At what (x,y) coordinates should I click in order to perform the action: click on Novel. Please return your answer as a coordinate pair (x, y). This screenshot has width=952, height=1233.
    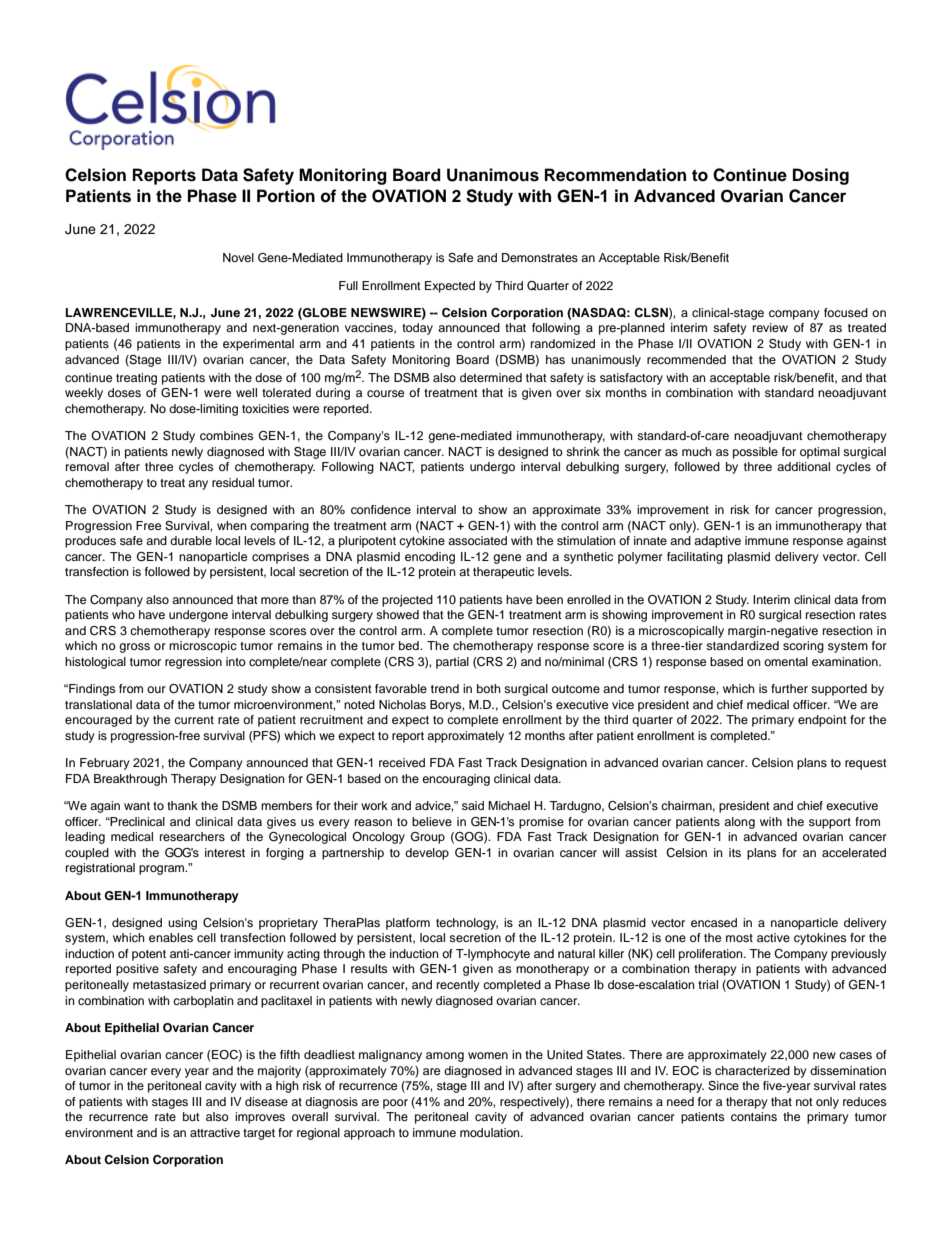
    Looking at the image, I should click on (238, 257).
